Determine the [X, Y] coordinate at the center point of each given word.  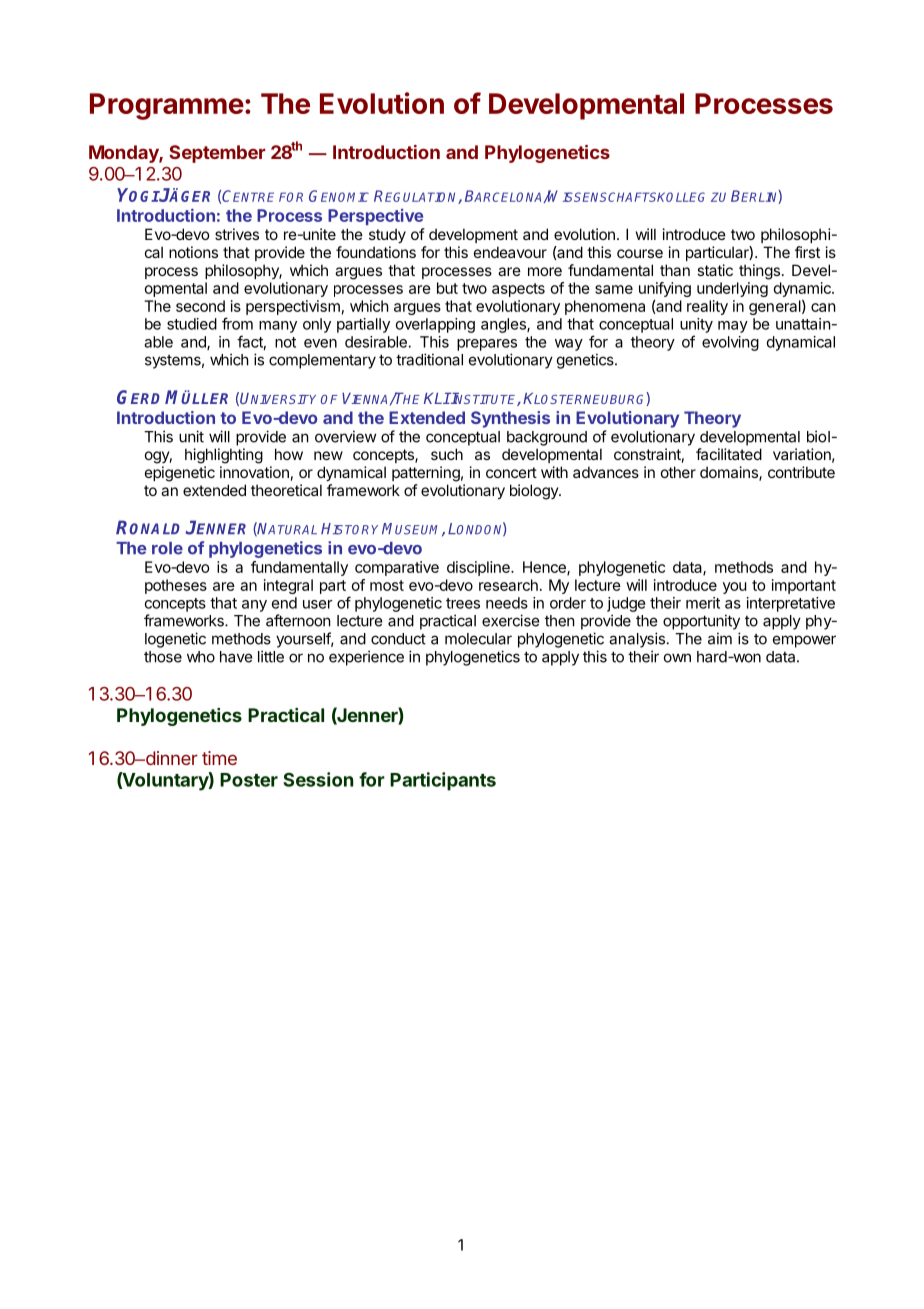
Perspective [375, 217]
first [807, 252]
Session [318, 779]
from [237, 323]
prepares [487, 345]
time [219, 758]
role [167, 548]
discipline [479, 568]
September [217, 154]
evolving [730, 343]
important [804, 586]
